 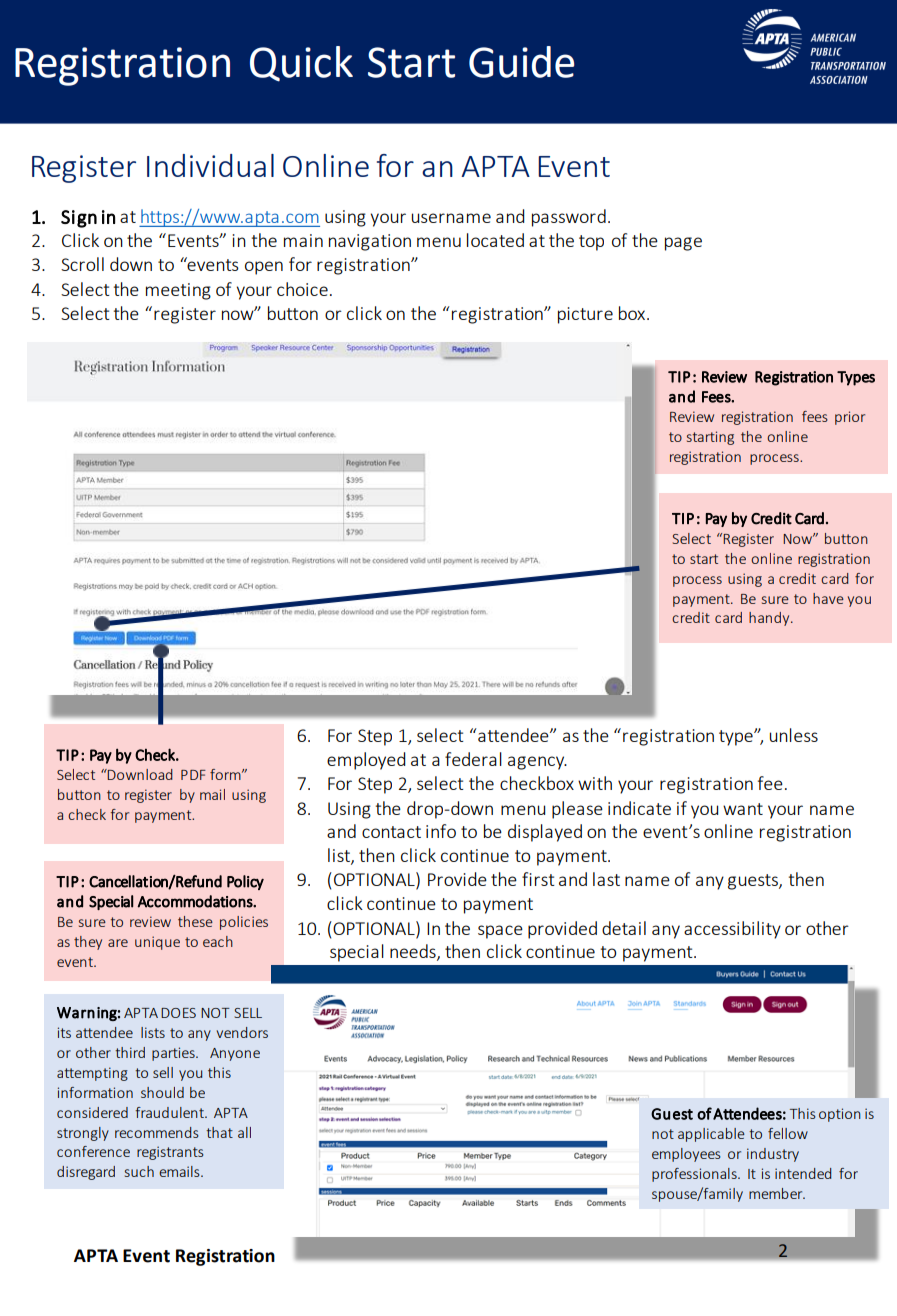 What do you see at coordinates (683, 244) in the screenshot?
I see `page` at bounding box center [683, 244].
